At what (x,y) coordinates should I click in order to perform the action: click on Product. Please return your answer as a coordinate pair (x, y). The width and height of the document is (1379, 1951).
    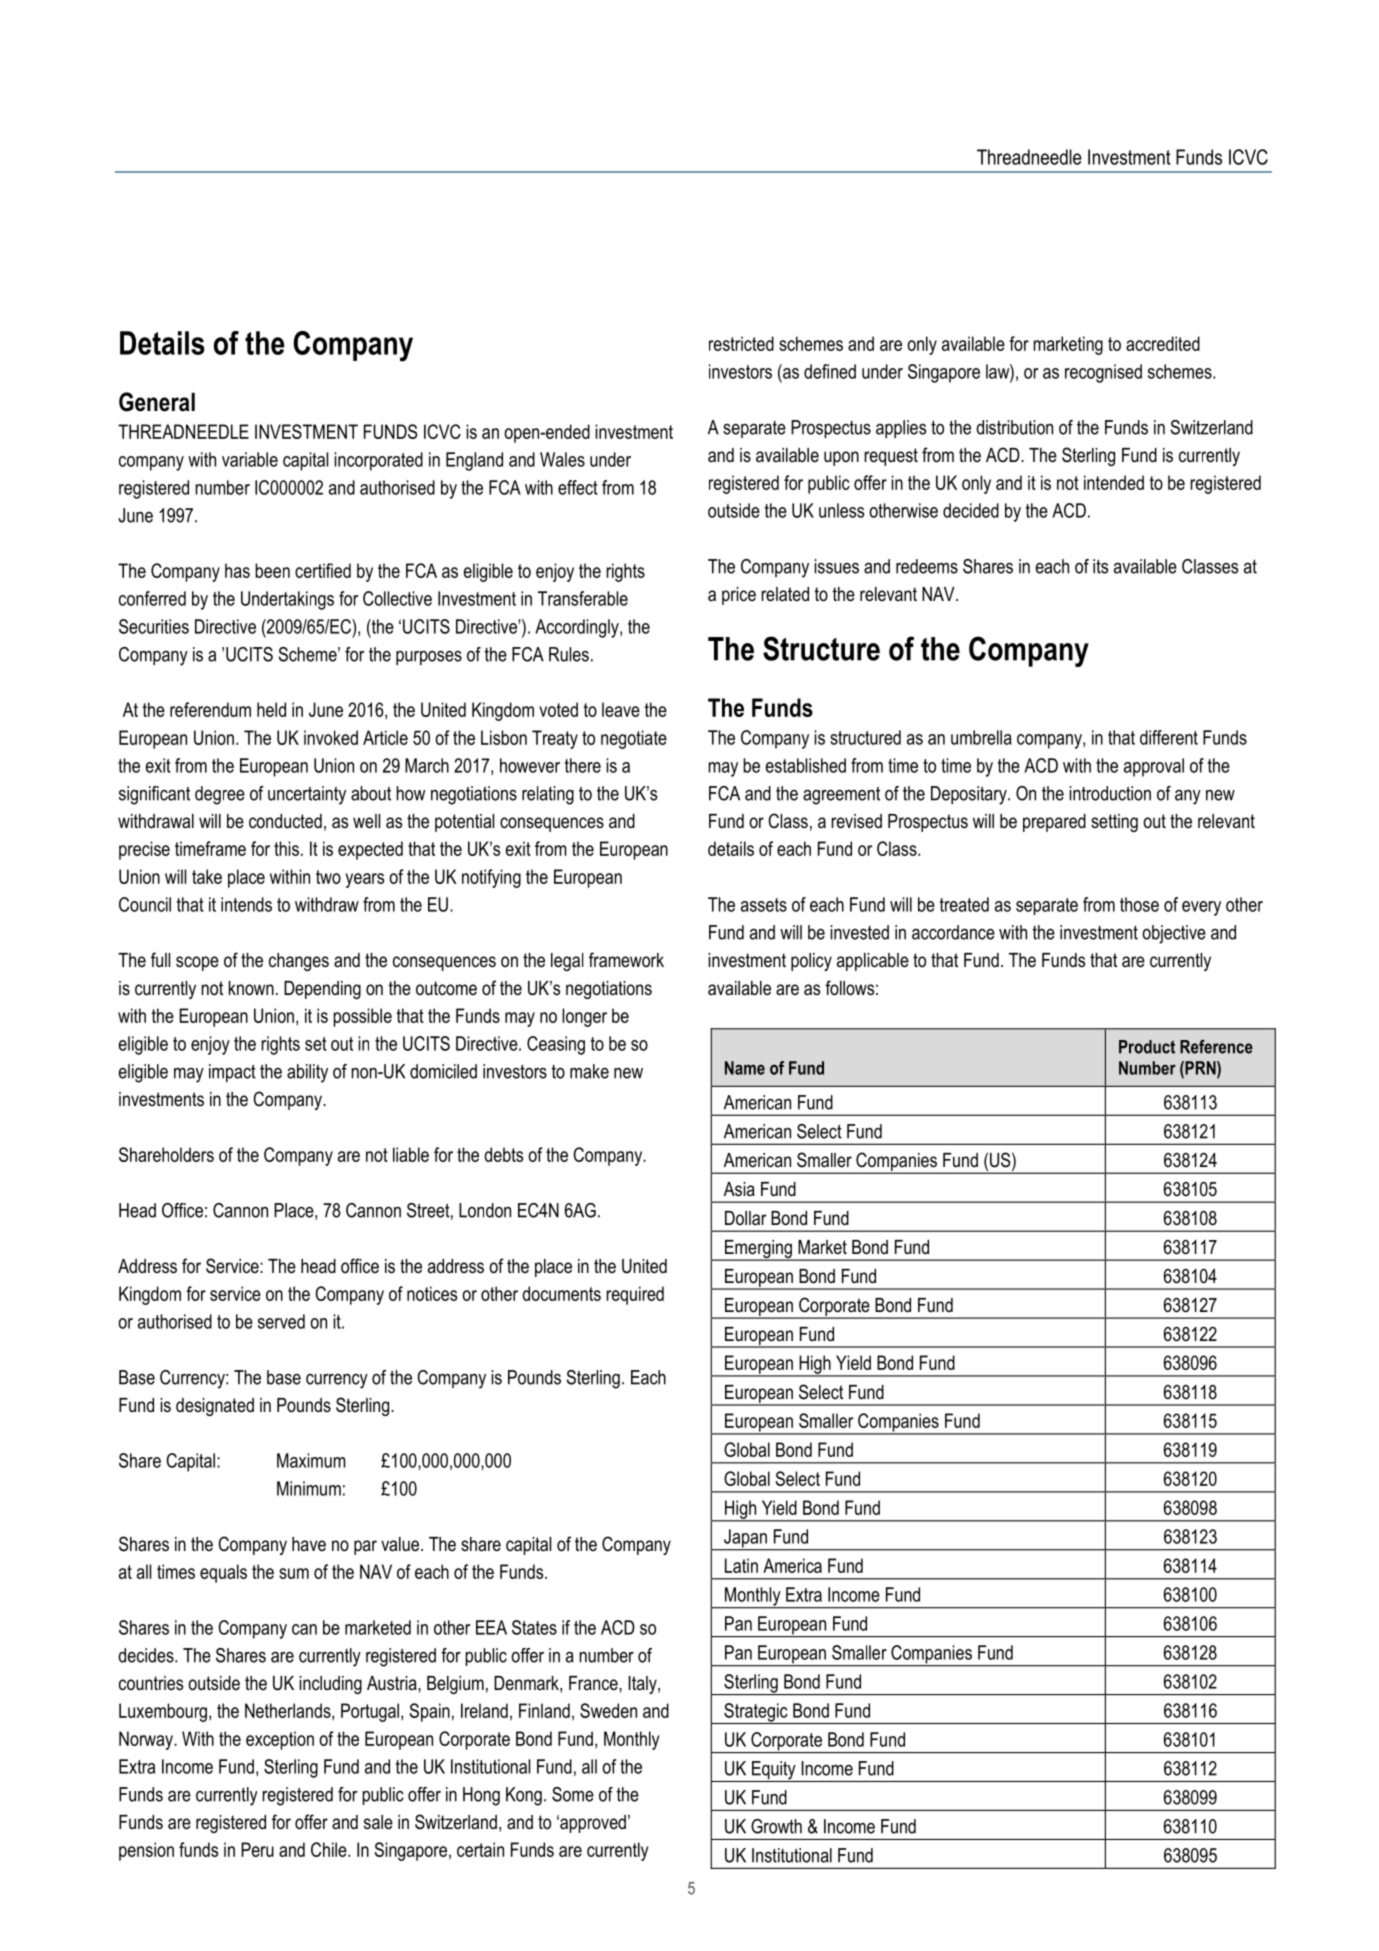
    Looking at the image, I should click on (1147, 1047).
